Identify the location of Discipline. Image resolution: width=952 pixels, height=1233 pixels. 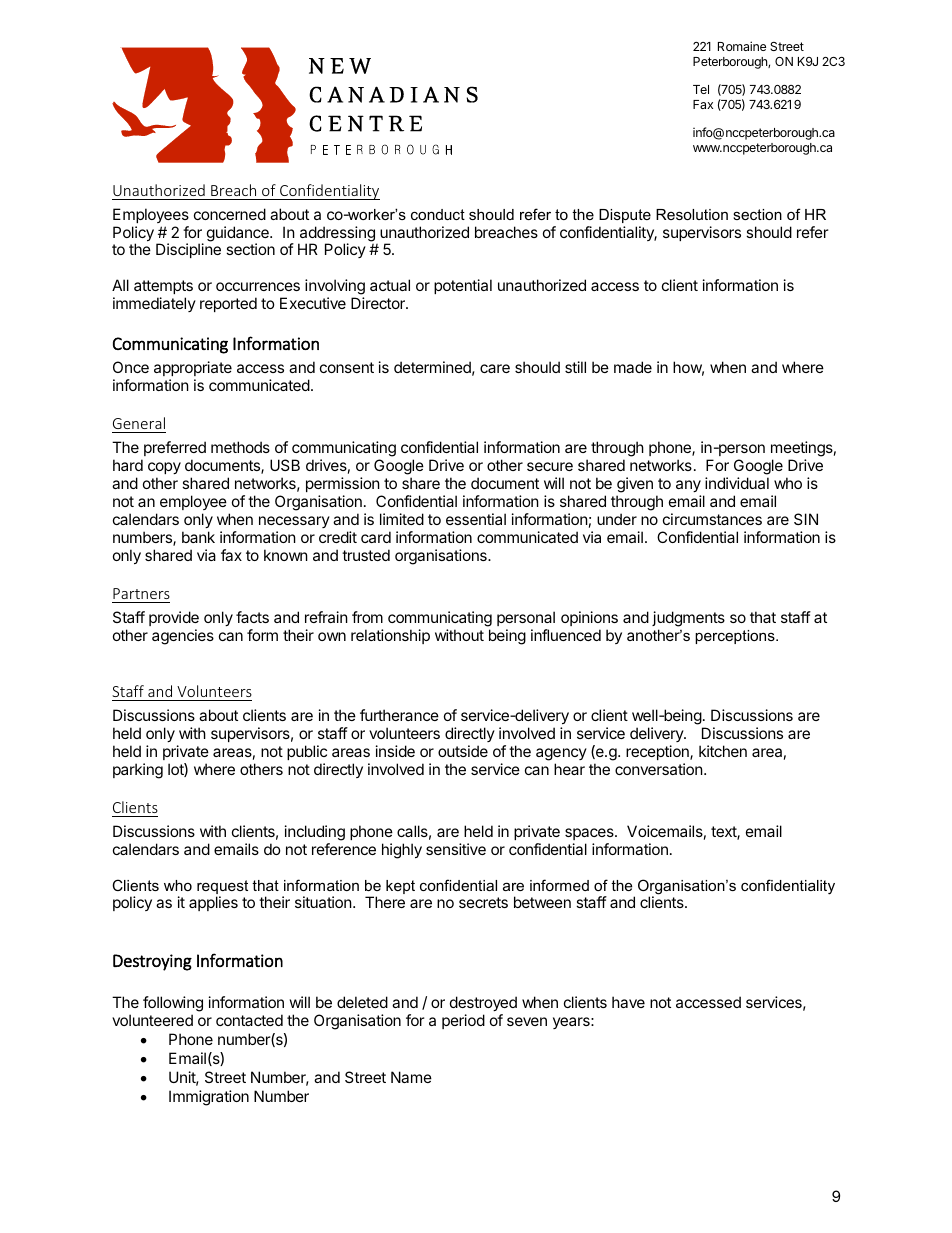
(188, 250).
